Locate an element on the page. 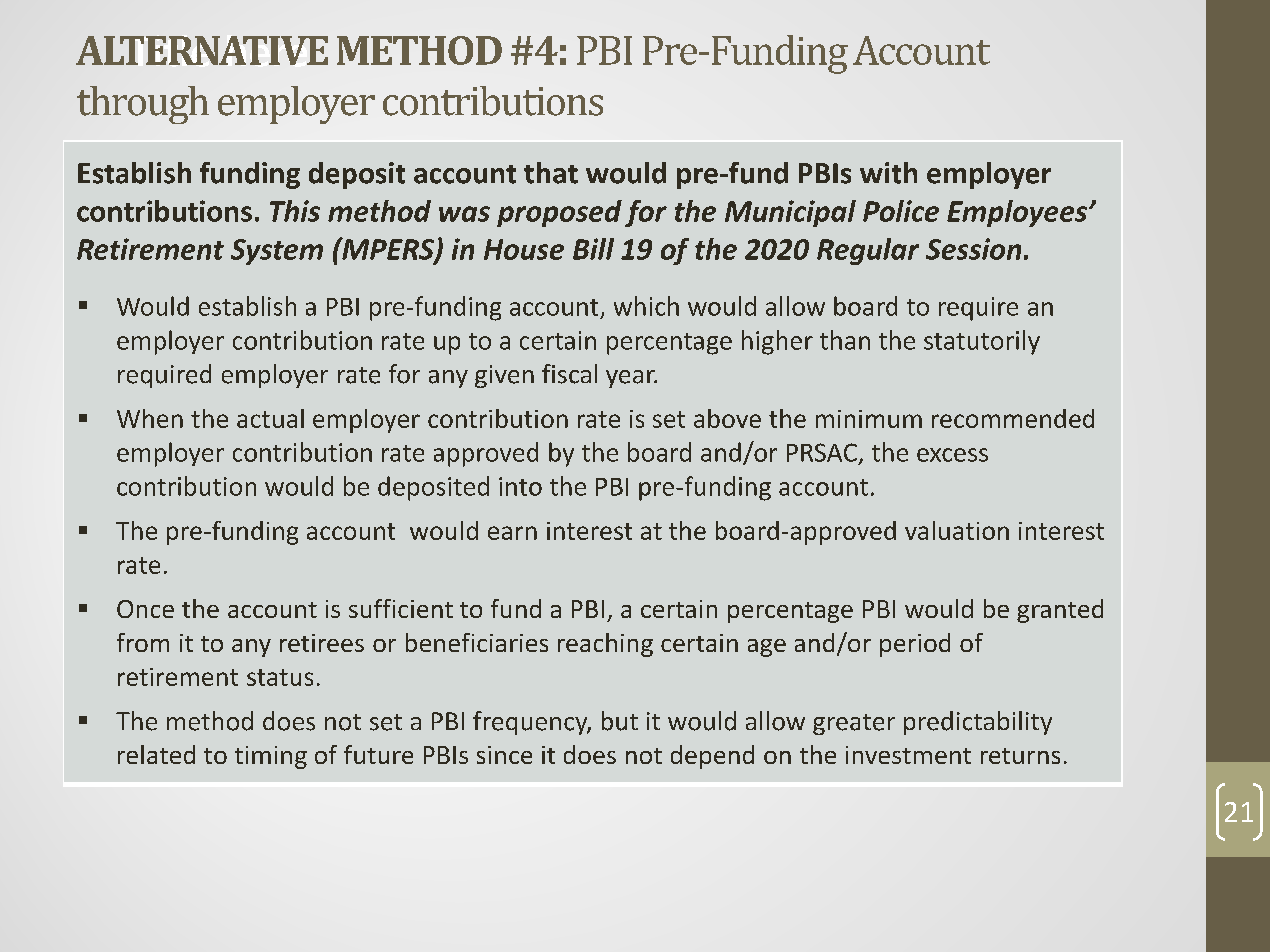 This page has height=952, width=1270. ALTERNATIVE is located at coordinates (202, 50).
